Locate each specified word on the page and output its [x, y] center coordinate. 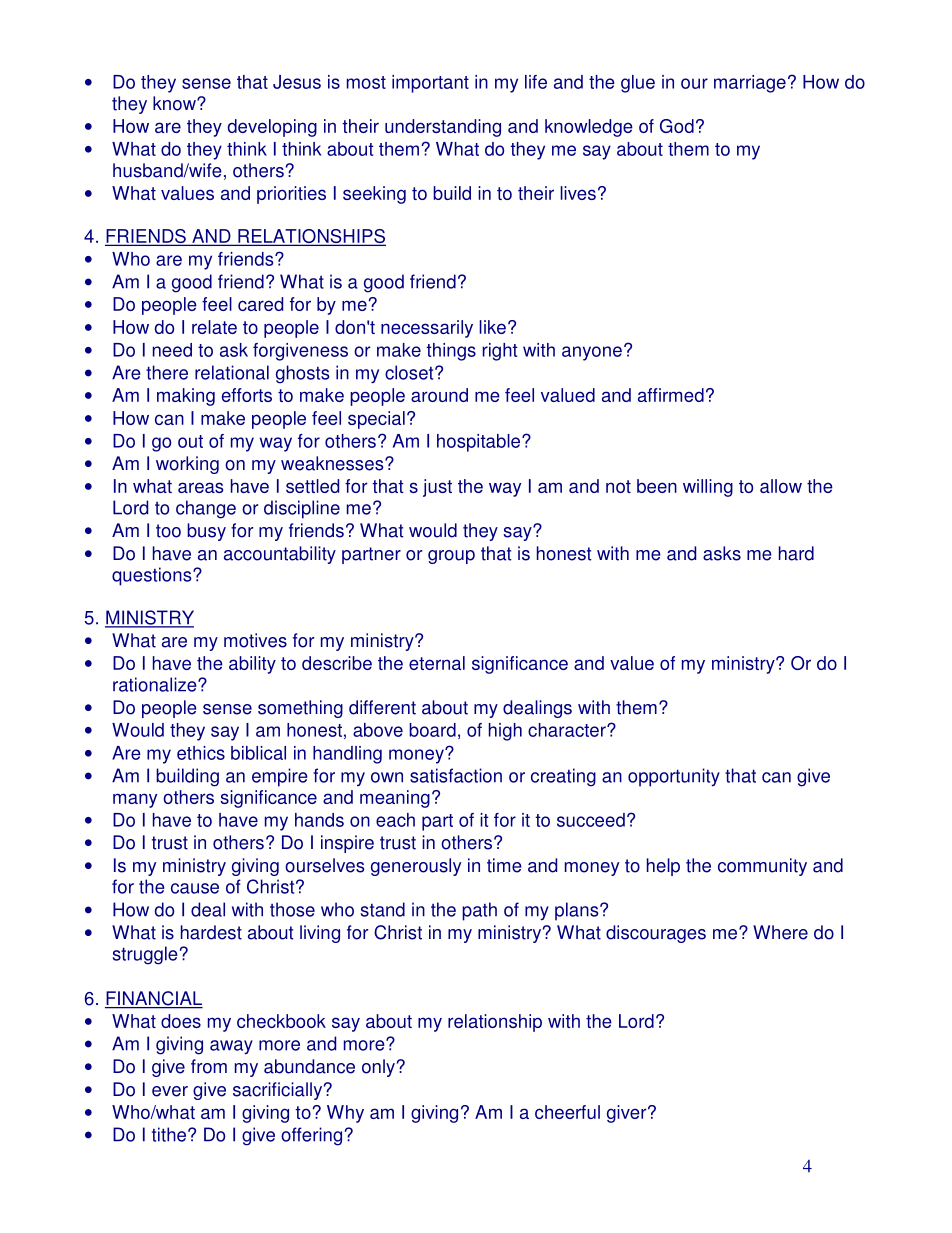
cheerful [567, 1112]
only [378, 1068]
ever [170, 1091]
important [430, 84]
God [677, 126]
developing [272, 128]
